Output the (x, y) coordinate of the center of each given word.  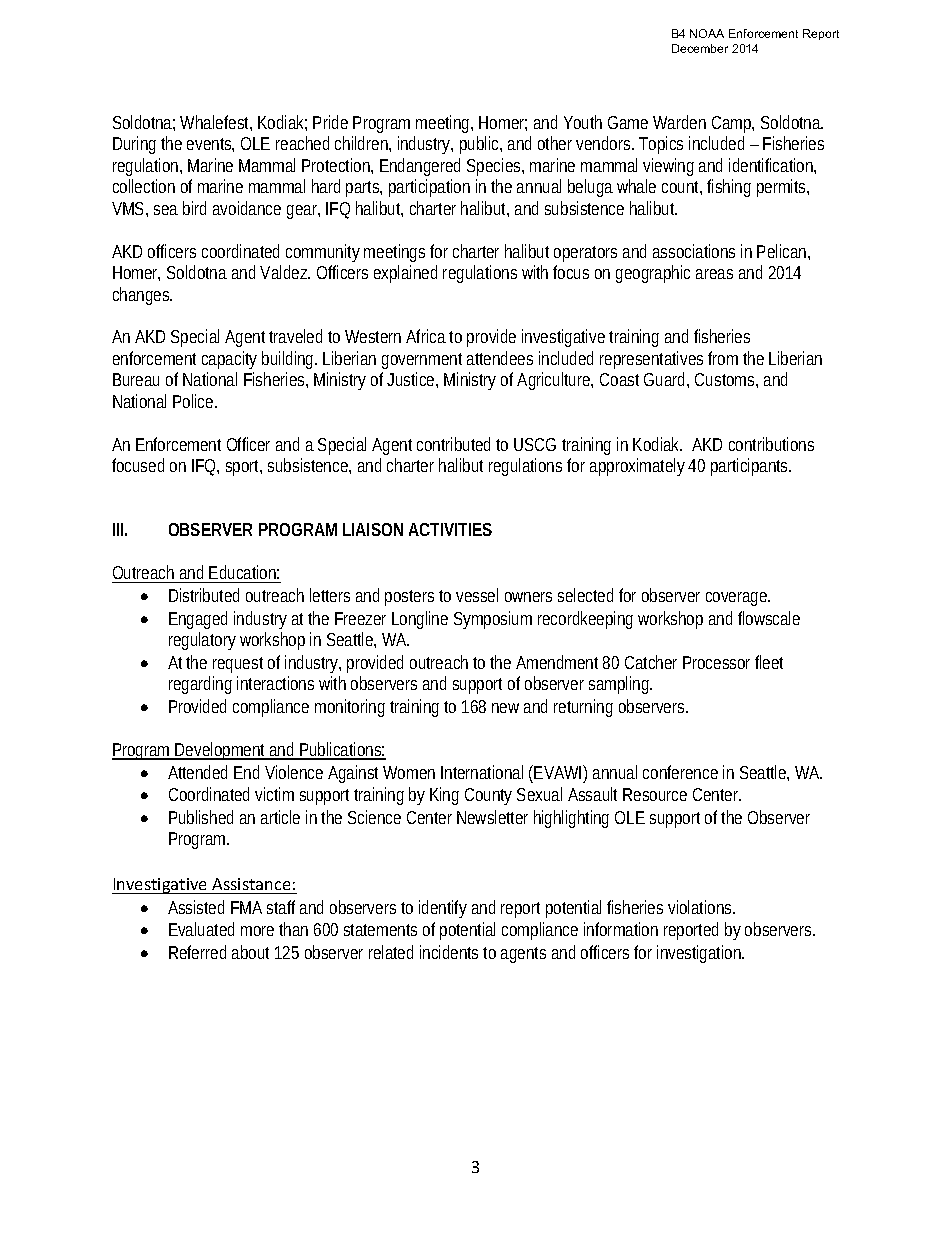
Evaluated (201, 929)
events (210, 145)
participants (751, 467)
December (700, 48)
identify (443, 909)
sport (244, 468)
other (555, 143)
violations (701, 907)
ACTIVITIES (450, 529)
